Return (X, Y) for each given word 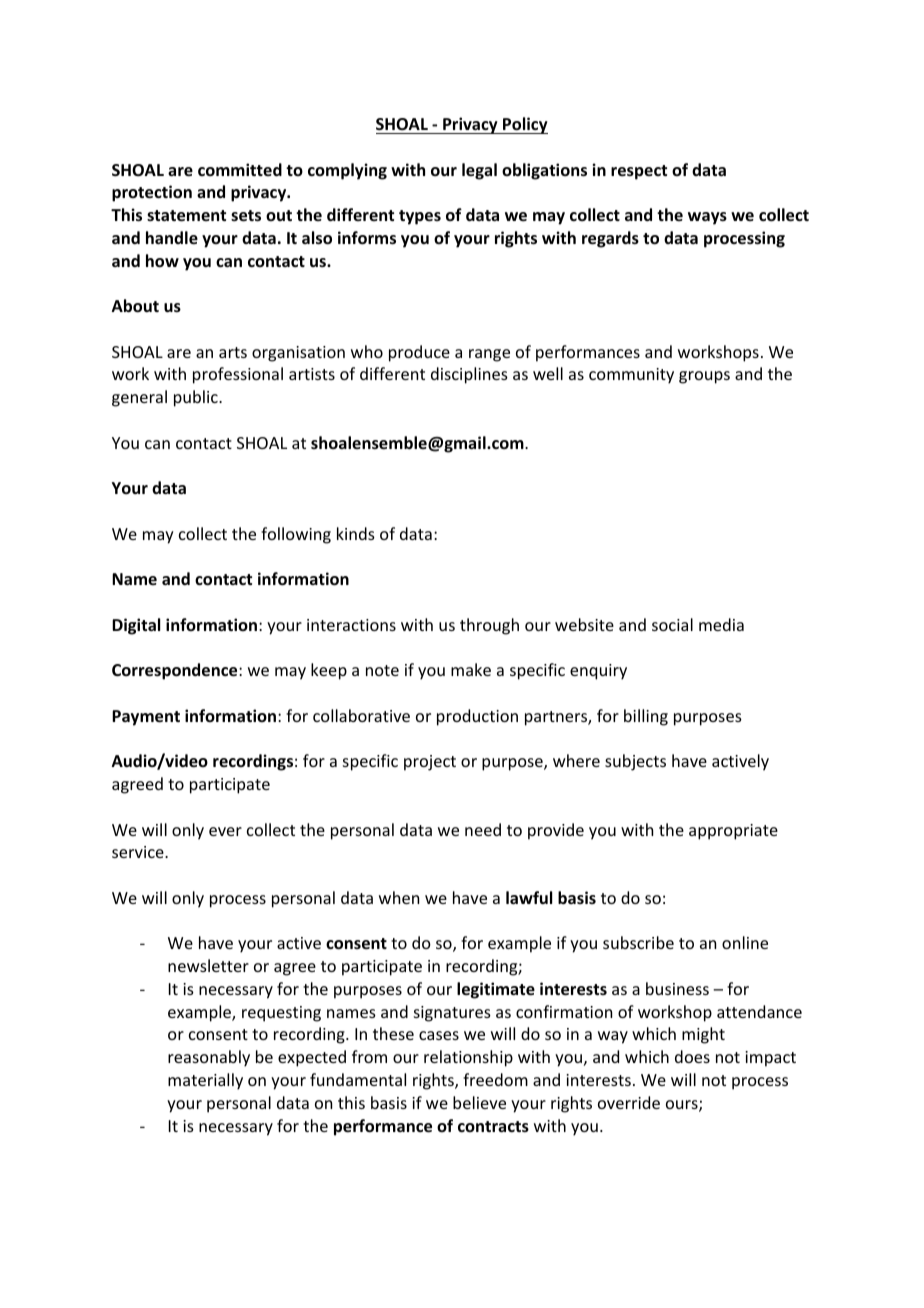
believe (479, 1102)
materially (205, 1081)
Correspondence (176, 671)
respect (639, 172)
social (672, 624)
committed (240, 169)
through (489, 626)
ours (683, 1106)
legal (479, 171)
